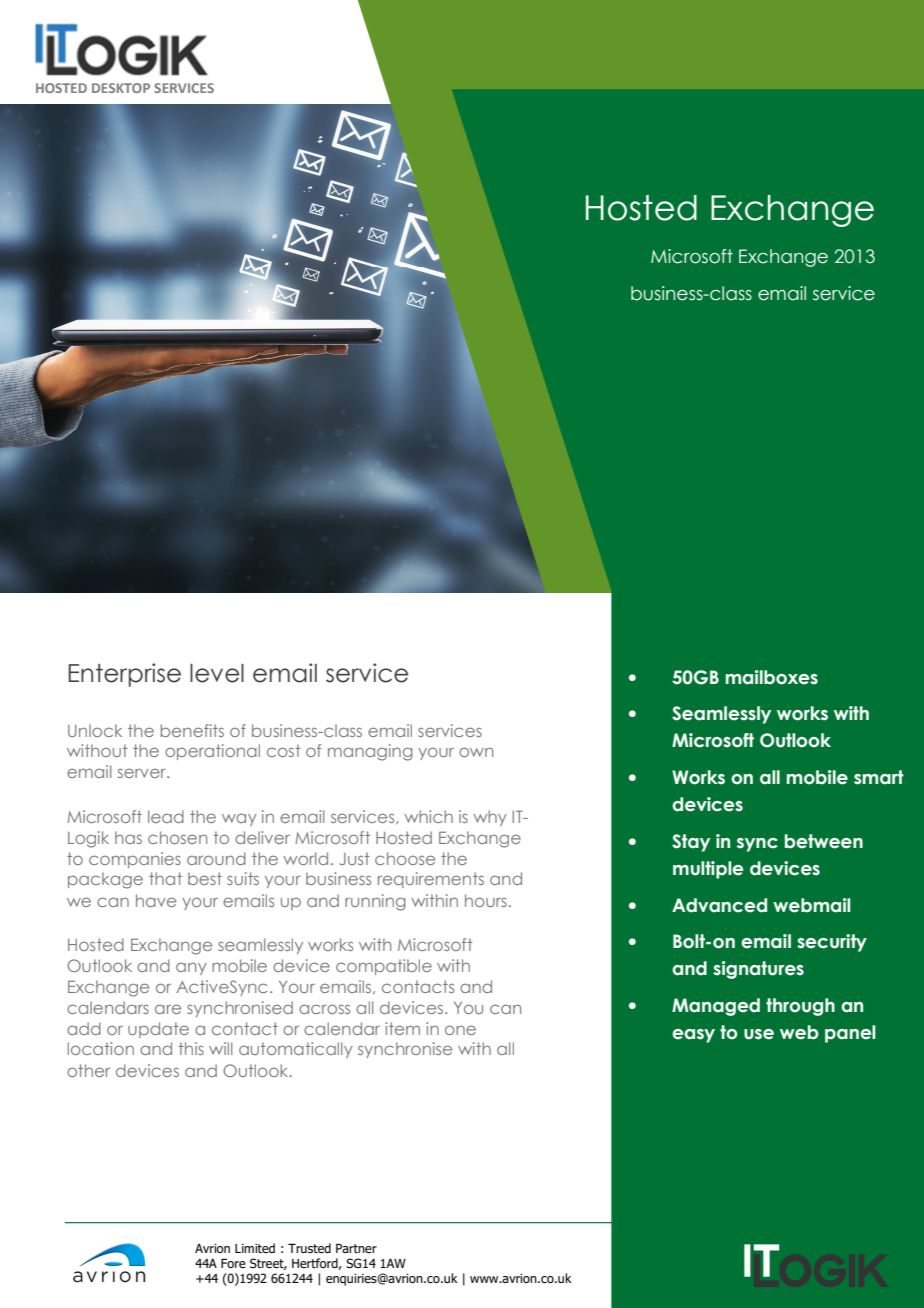 This page has width=924, height=1308. I want to click on DESKTOP, so click(121, 88).
